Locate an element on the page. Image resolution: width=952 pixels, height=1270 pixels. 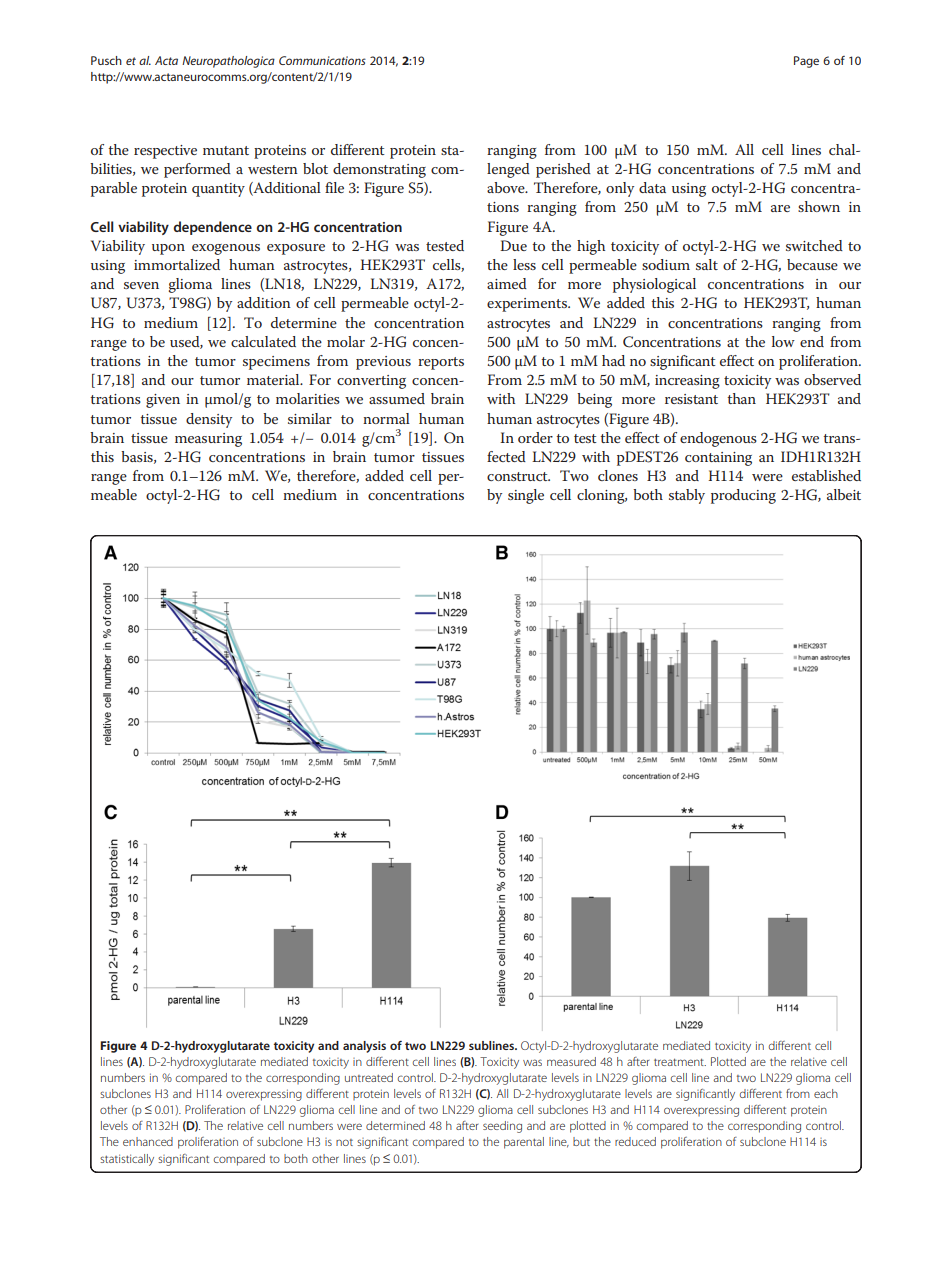
Page is located at coordinates (806, 62).
